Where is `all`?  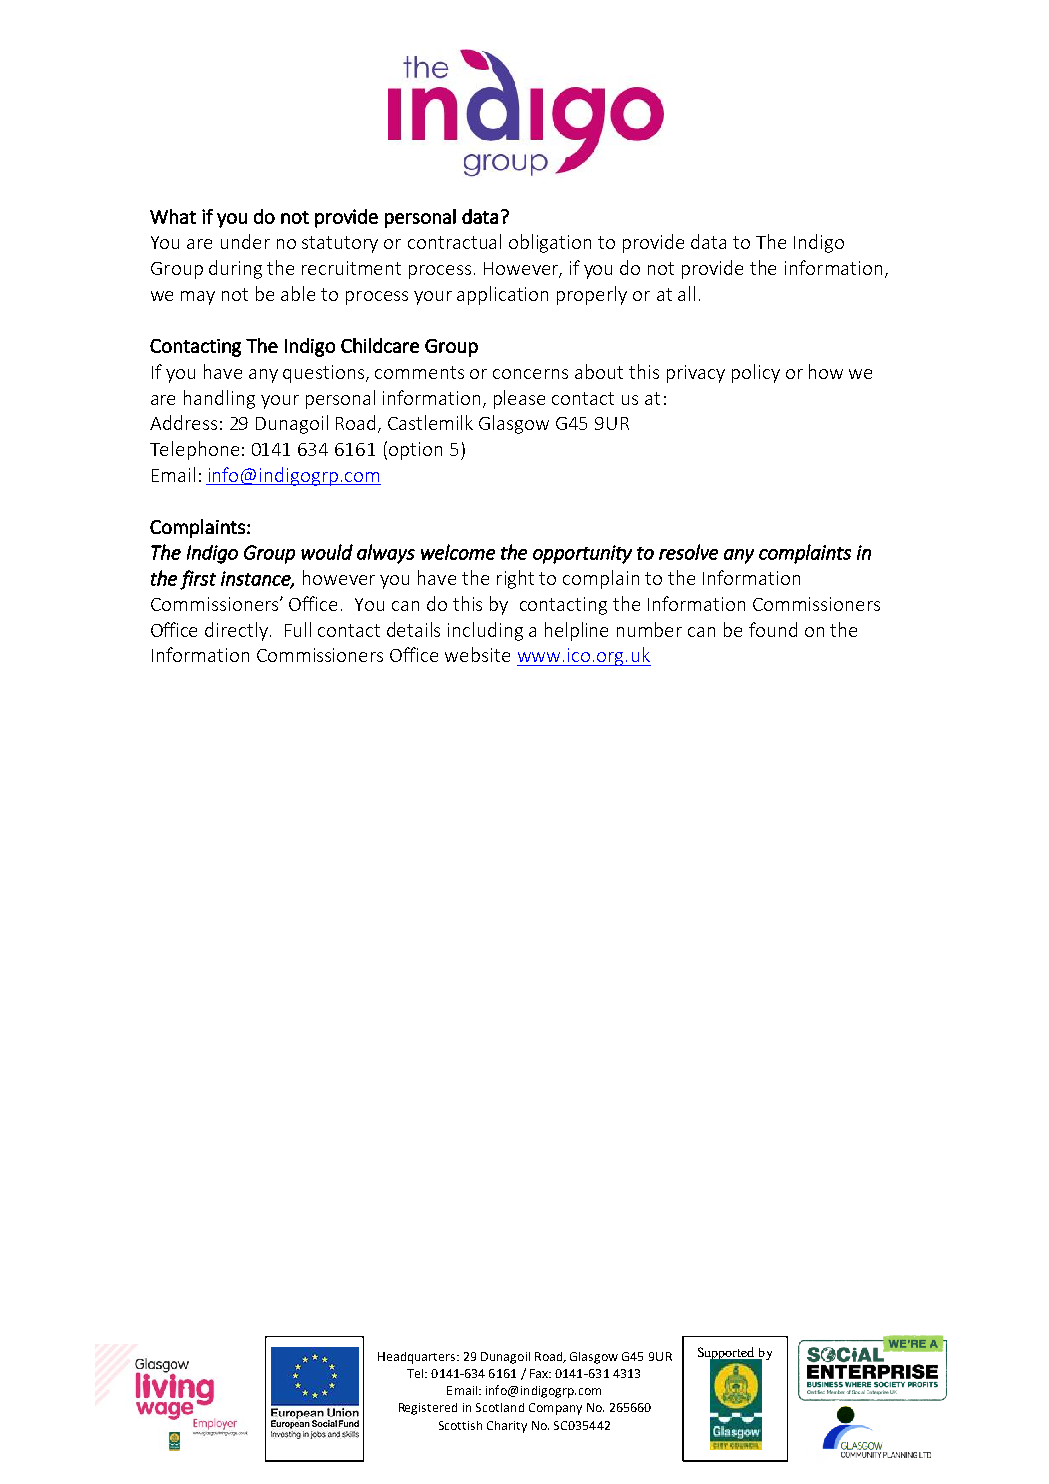
all is located at coordinates (686, 293).
